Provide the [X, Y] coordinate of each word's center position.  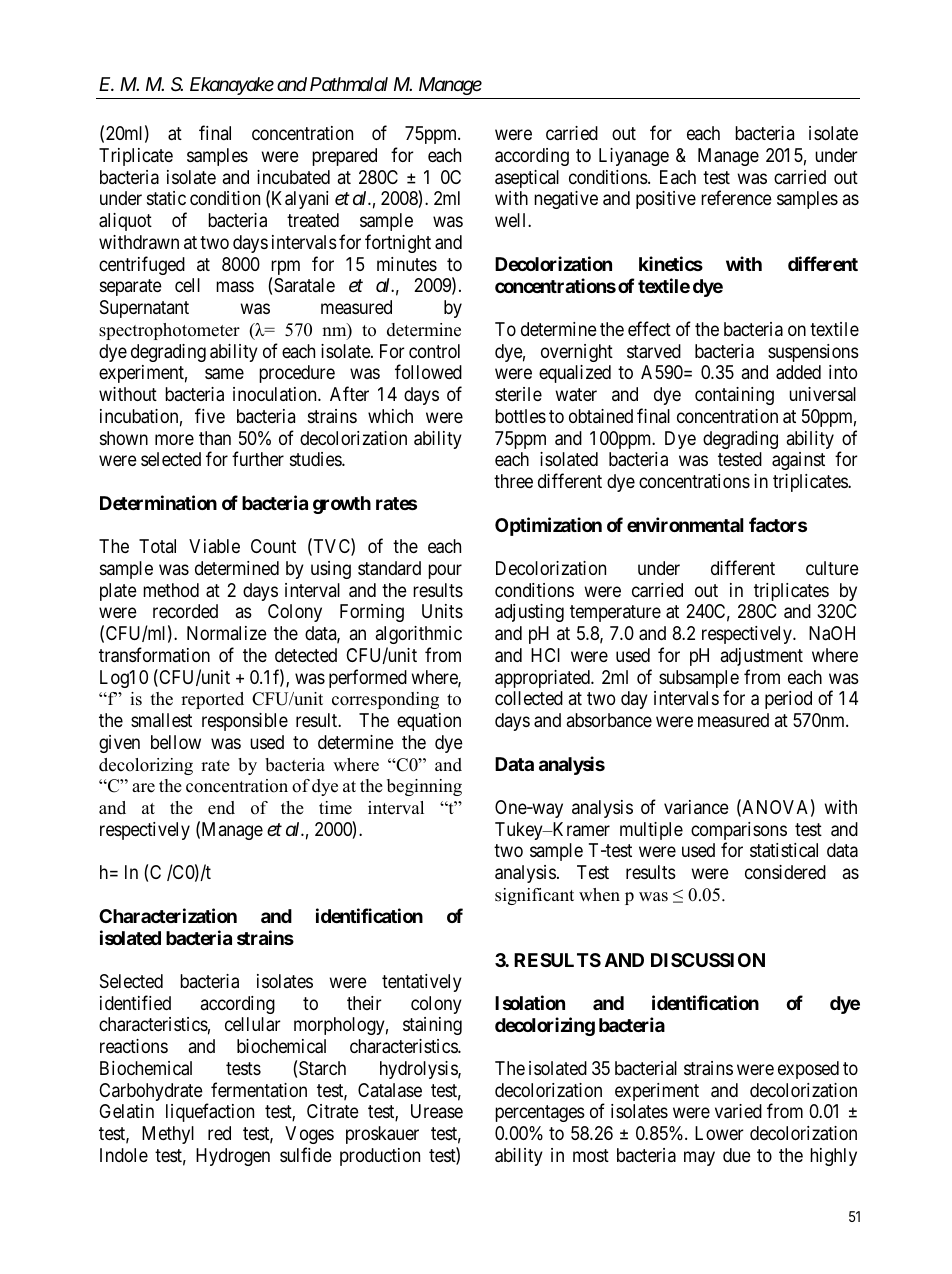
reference [736, 198]
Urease [437, 1111]
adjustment [762, 657]
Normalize [227, 633]
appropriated [543, 679]
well [512, 220]
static [166, 198]
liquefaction [210, 1112]
